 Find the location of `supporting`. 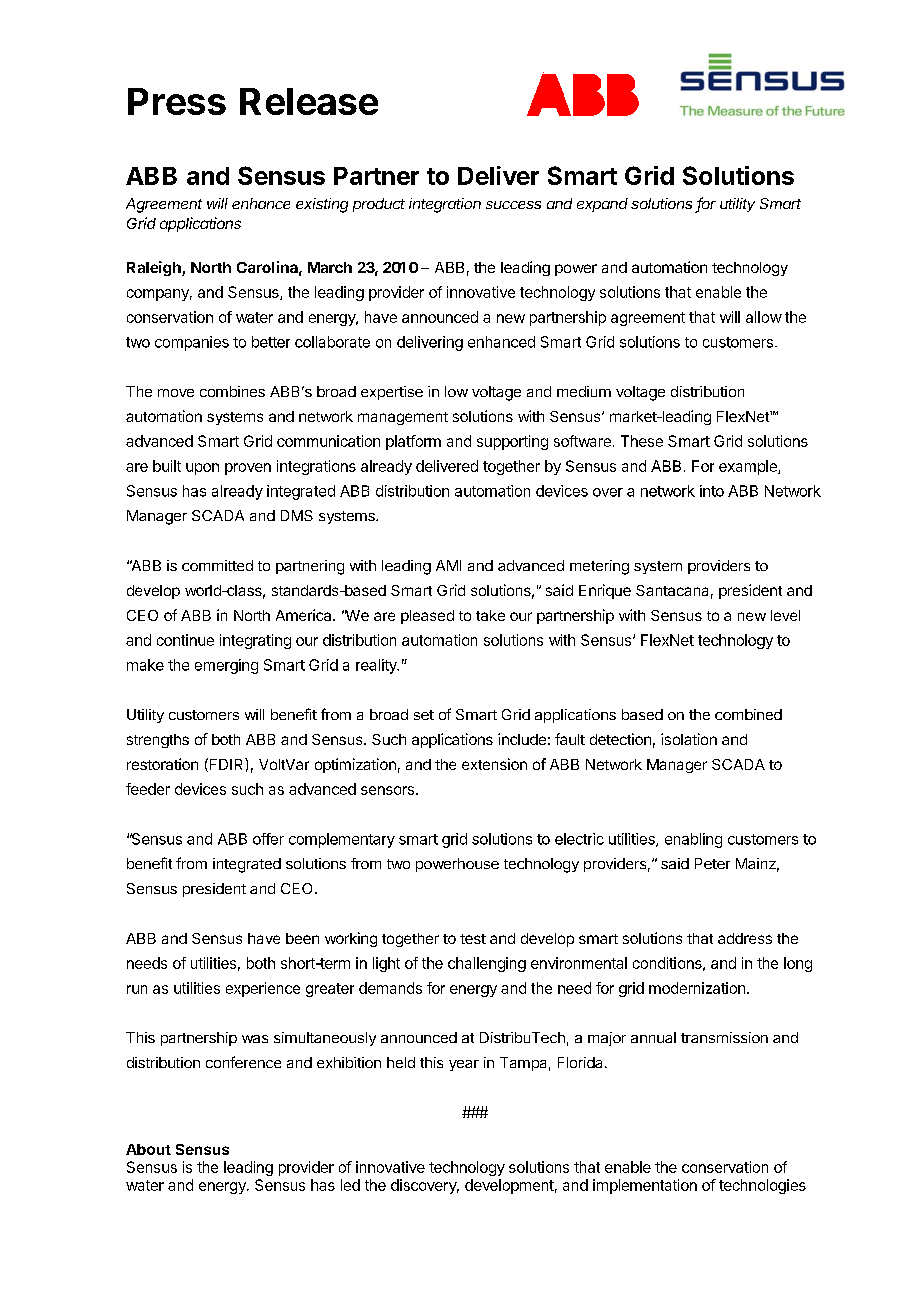

supporting is located at coordinates (512, 442).
